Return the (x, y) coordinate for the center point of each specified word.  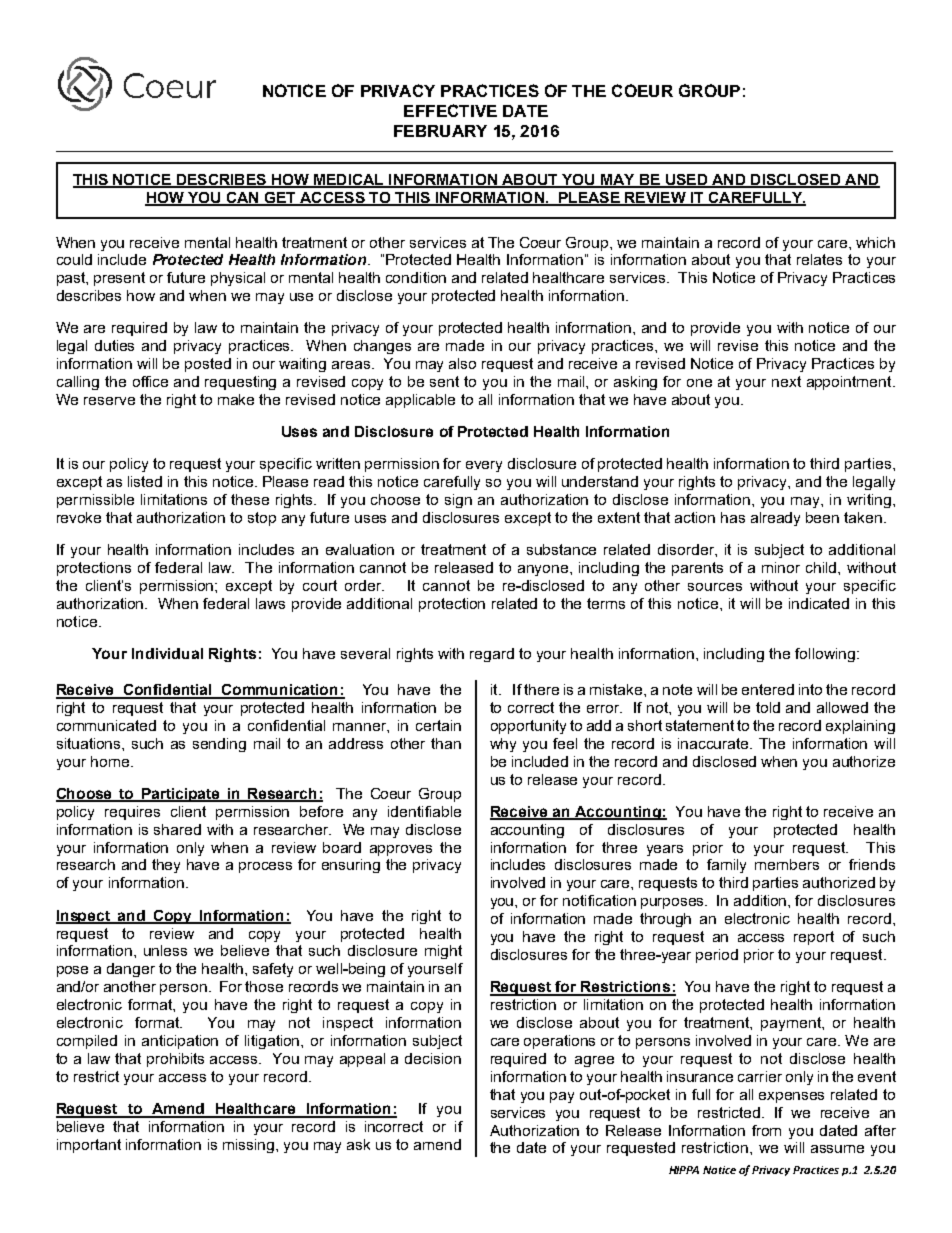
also (462, 363)
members (787, 864)
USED (686, 181)
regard (492, 655)
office (150, 381)
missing (250, 1146)
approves (401, 850)
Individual (167, 653)
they (166, 866)
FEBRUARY (440, 131)
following (825, 655)
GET (280, 199)
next (786, 381)
